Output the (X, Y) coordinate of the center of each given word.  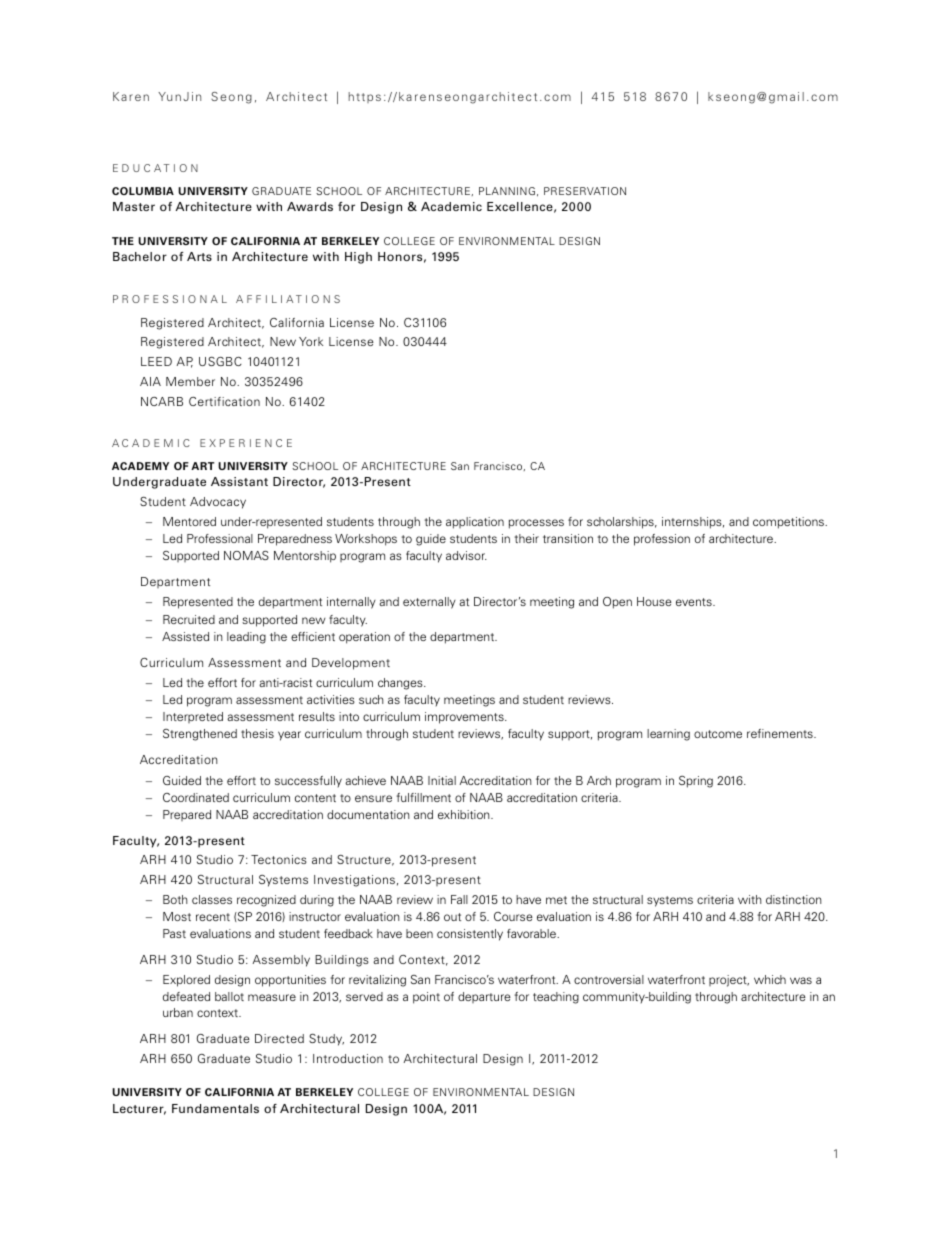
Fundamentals (215, 1108)
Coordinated (196, 797)
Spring (696, 782)
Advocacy (218, 503)
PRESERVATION (585, 191)
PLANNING (507, 191)
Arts (199, 256)
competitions (789, 523)
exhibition (465, 814)
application (475, 523)
